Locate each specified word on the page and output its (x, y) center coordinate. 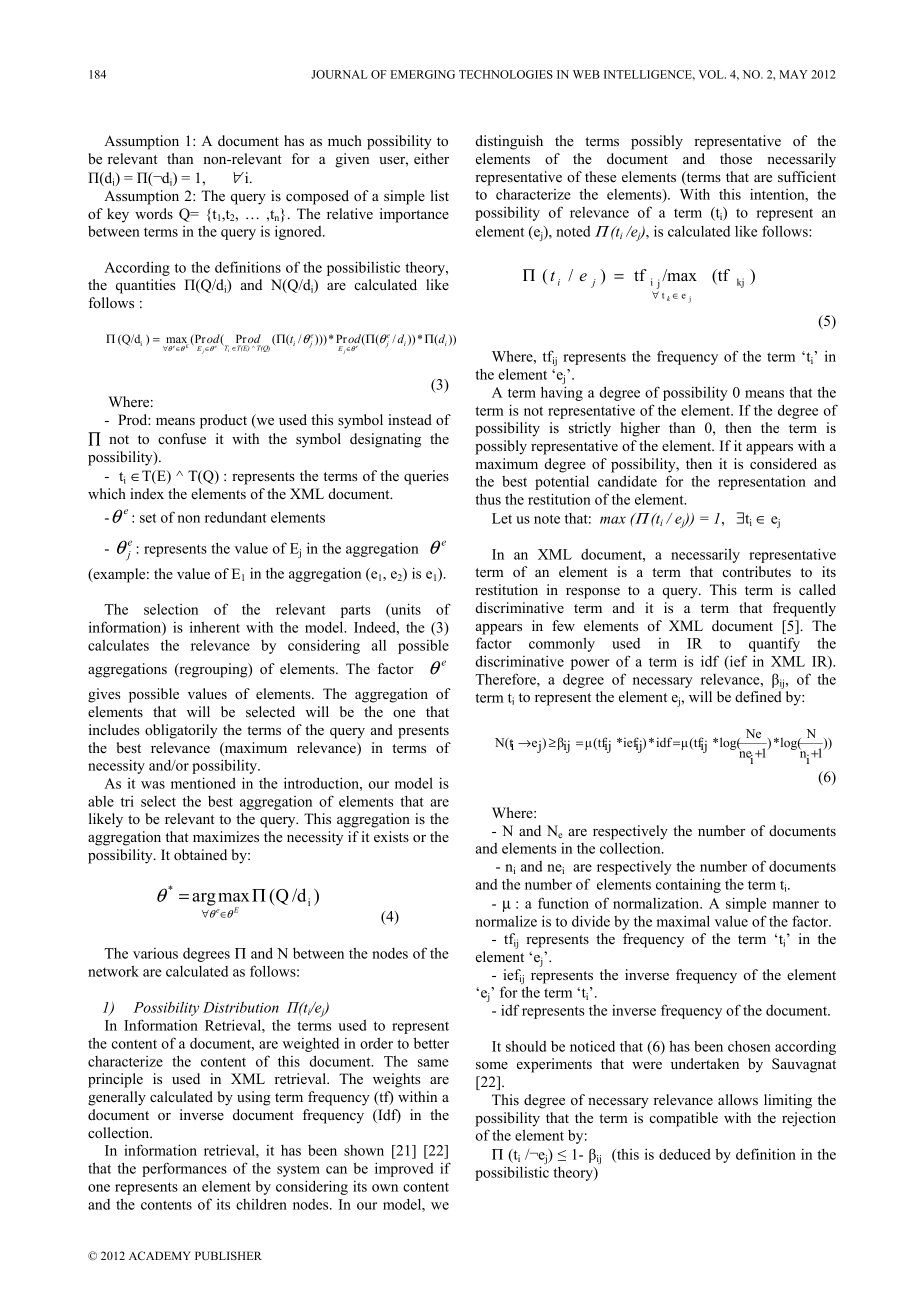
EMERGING (423, 74)
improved (404, 1169)
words (154, 213)
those (736, 158)
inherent (215, 627)
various (155, 953)
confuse (182, 438)
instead (410, 419)
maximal (683, 921)
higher (640, 429)
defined (758, 696)
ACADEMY (160, 1255)
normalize (506, 921)
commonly (562, 644)
